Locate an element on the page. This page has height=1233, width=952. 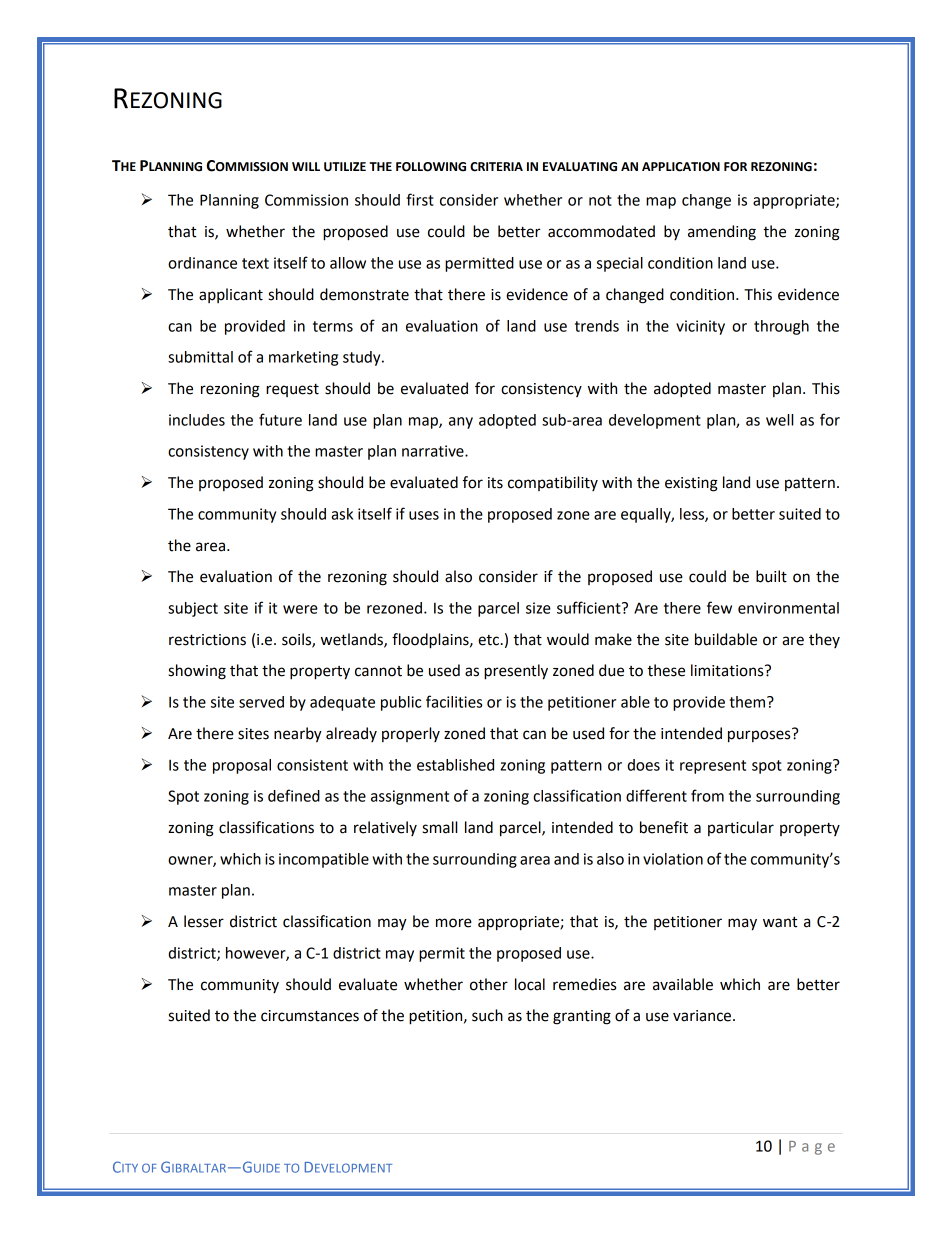
future is located at coordinates (280, 419).
